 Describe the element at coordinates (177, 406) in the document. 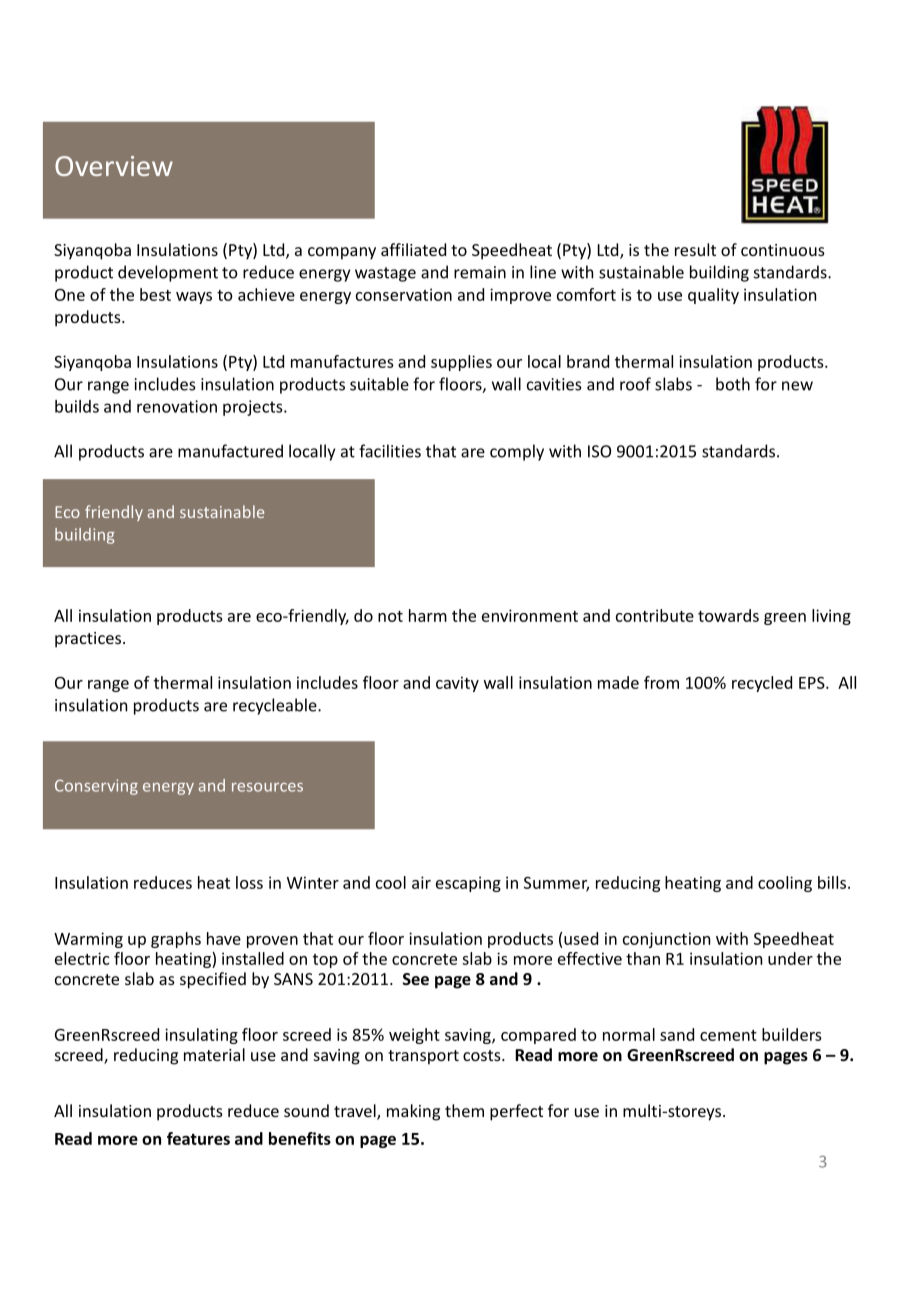

I see `renovation` at that location.
